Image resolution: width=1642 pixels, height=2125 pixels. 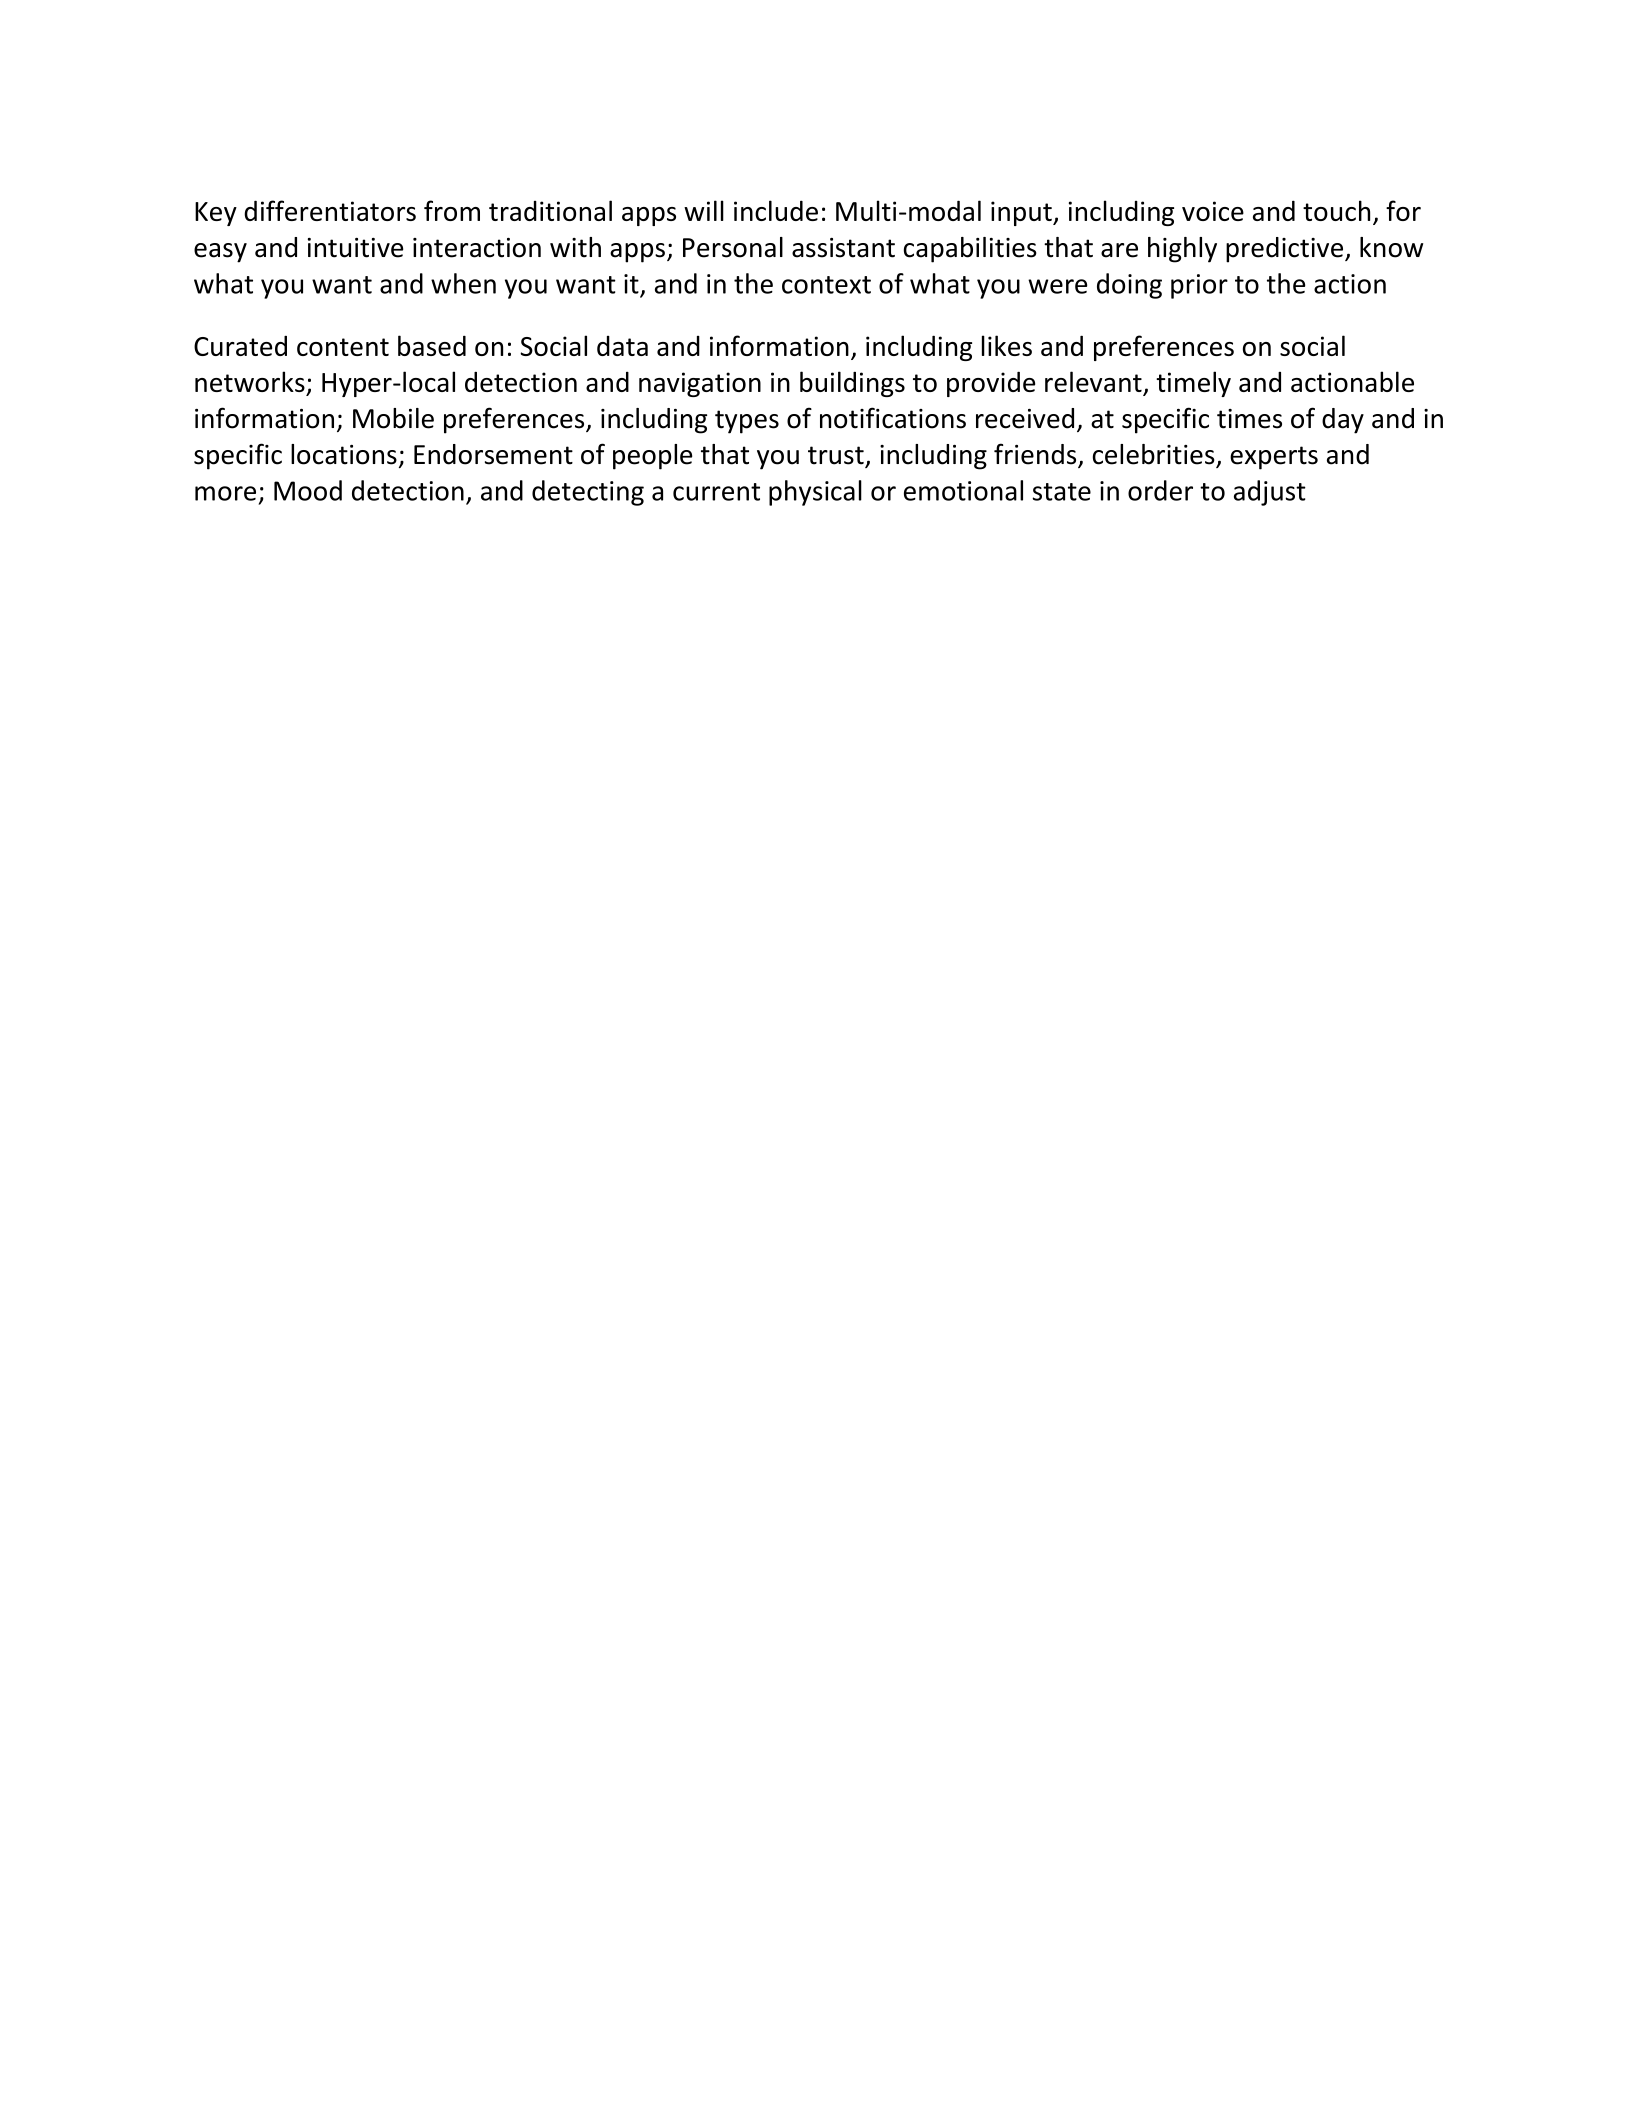 I want to click on data, so click(x=622, y=346).
